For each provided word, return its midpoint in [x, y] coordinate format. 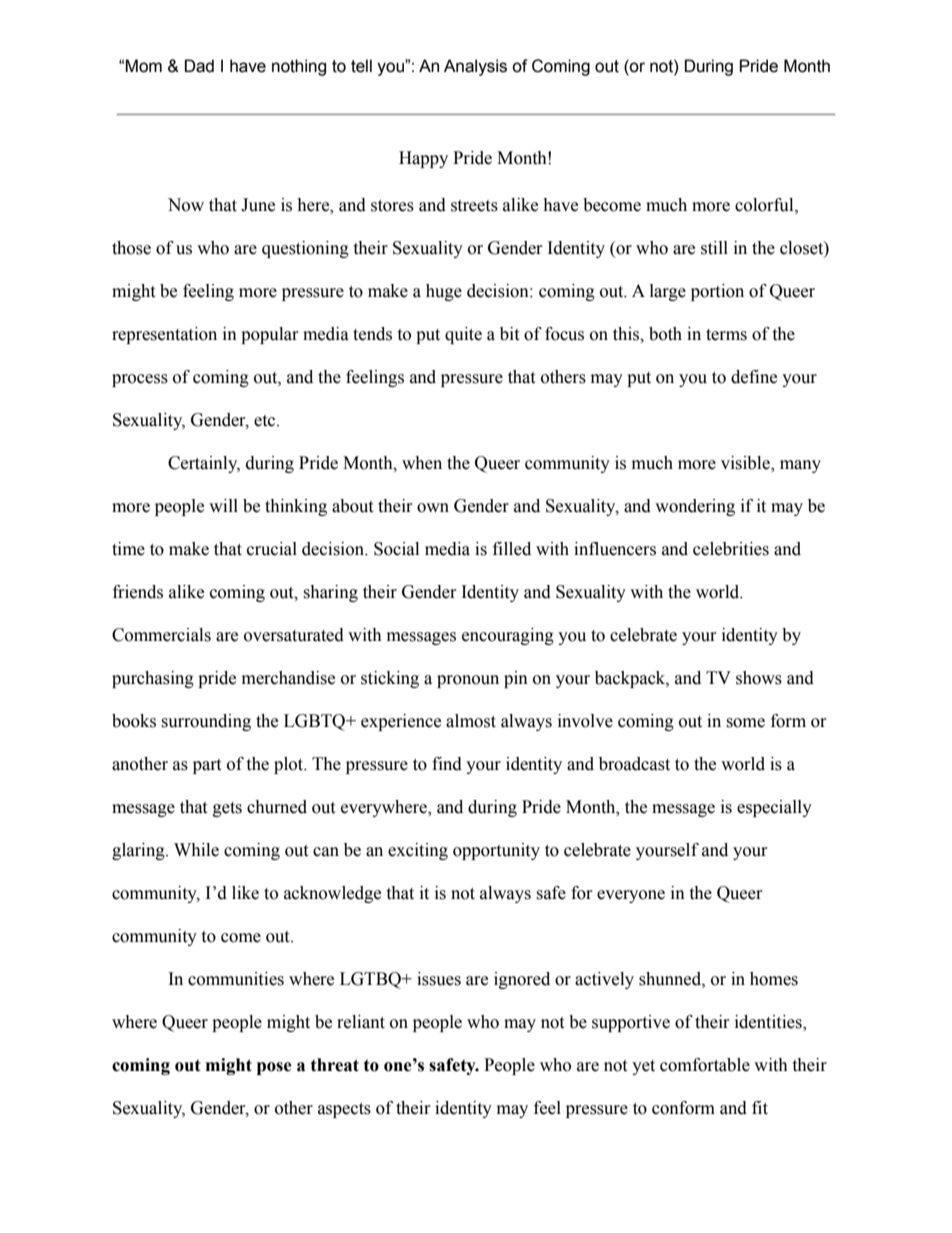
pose [274, 1068]
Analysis [475, 67]
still [714, 248]
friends [138, 592]
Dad [199, 66]
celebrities [731, 549]
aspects [344, 1110]
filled [512, 549]
